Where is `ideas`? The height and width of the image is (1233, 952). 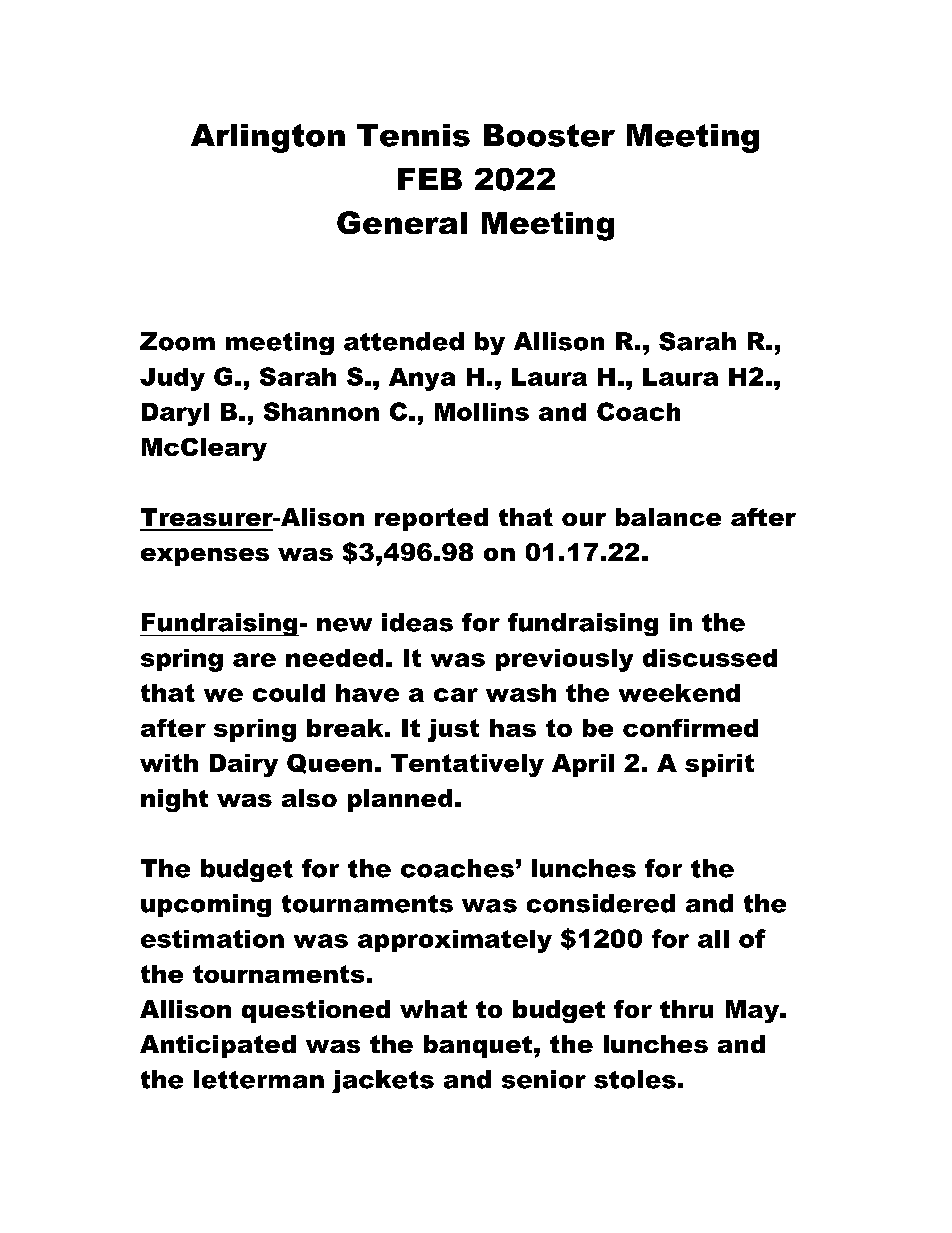 ideas is located at coordinates (417, 622).
